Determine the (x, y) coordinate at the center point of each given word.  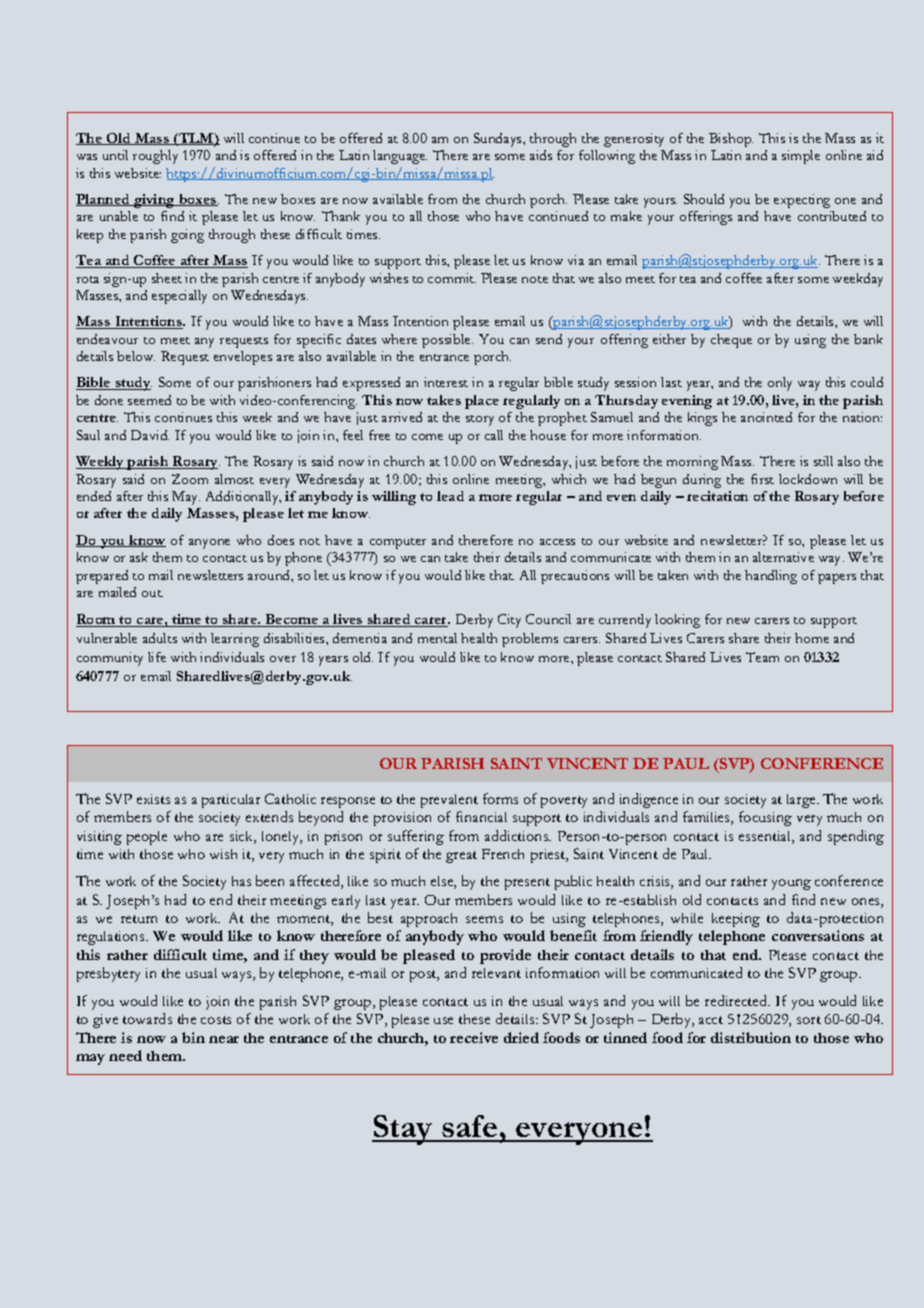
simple (801, 157)
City (509, 621)
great (461, 857)
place (482, 402)
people (147, 838)
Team (762, 657)
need (125, 1055)
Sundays (499, 140)
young (791, 884)
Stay (403, 1130)
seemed (149, 400)
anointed (766, 417)
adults (160, 638)
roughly (155, 157)
